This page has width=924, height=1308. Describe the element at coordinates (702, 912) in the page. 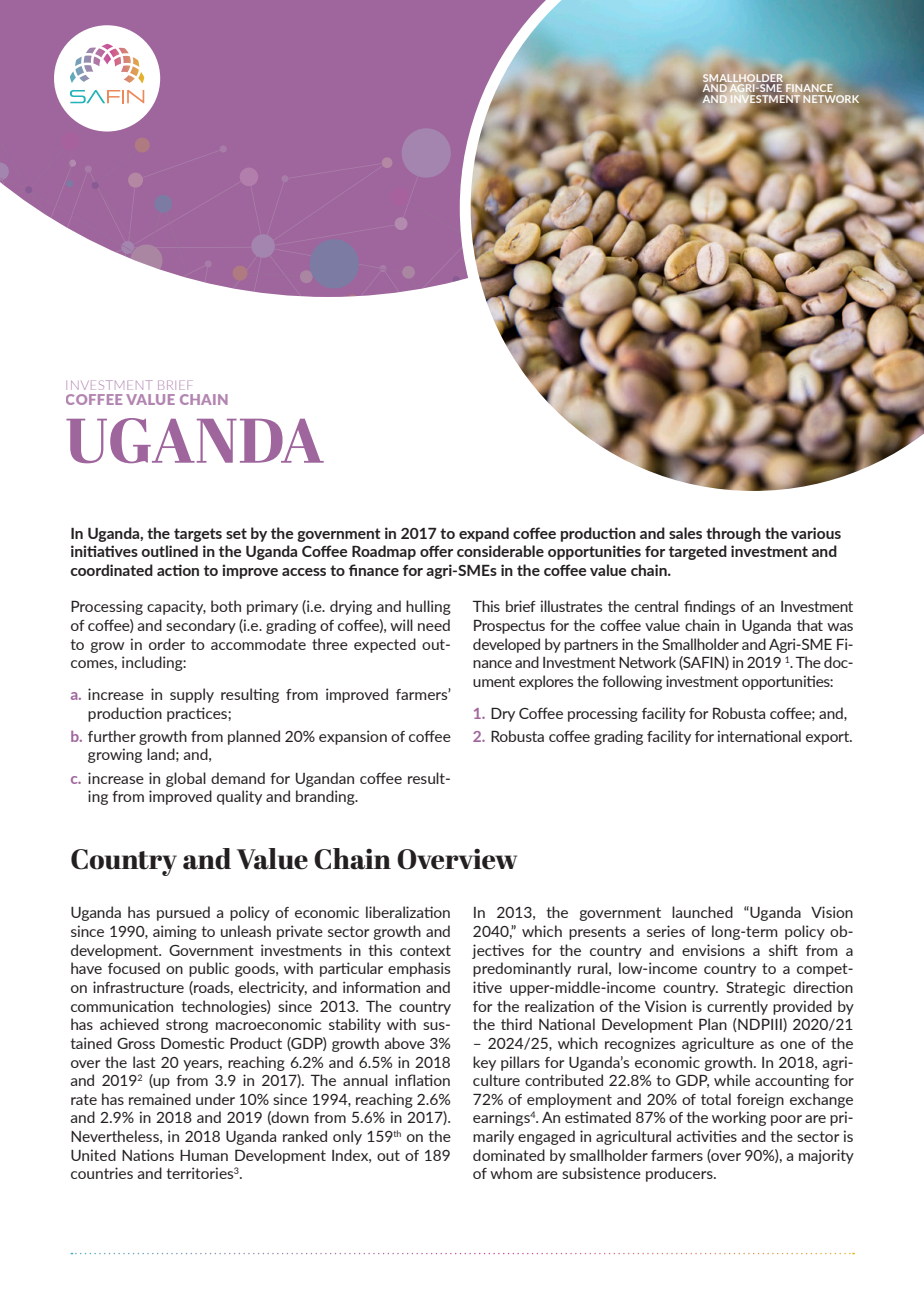

I see `launched` at that location.
